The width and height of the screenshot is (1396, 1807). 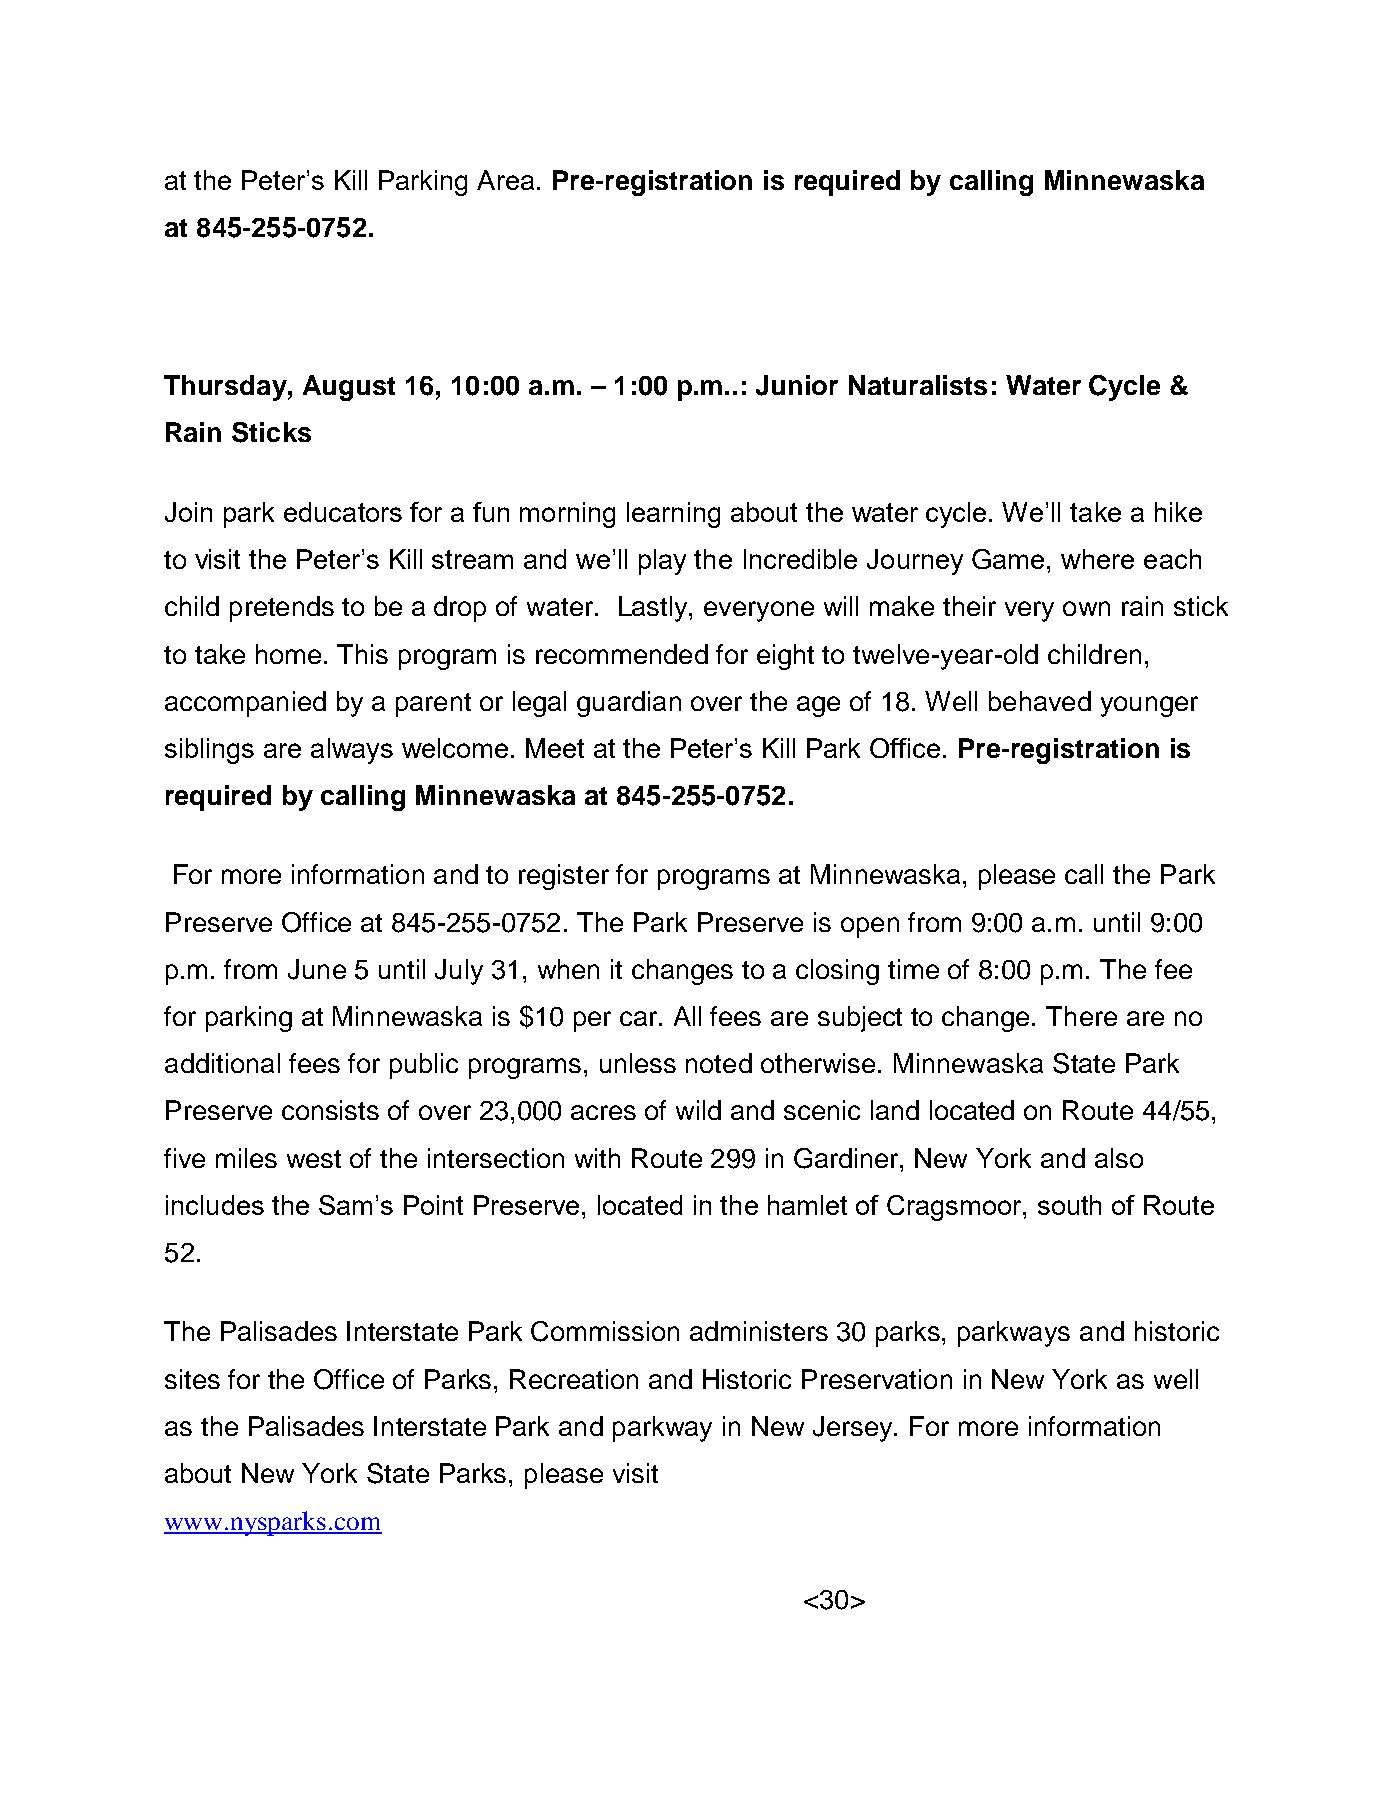 What do you see at coordinates (505, 180) in the screenshot?
I see `Area` at bounding box center [505, 180].
